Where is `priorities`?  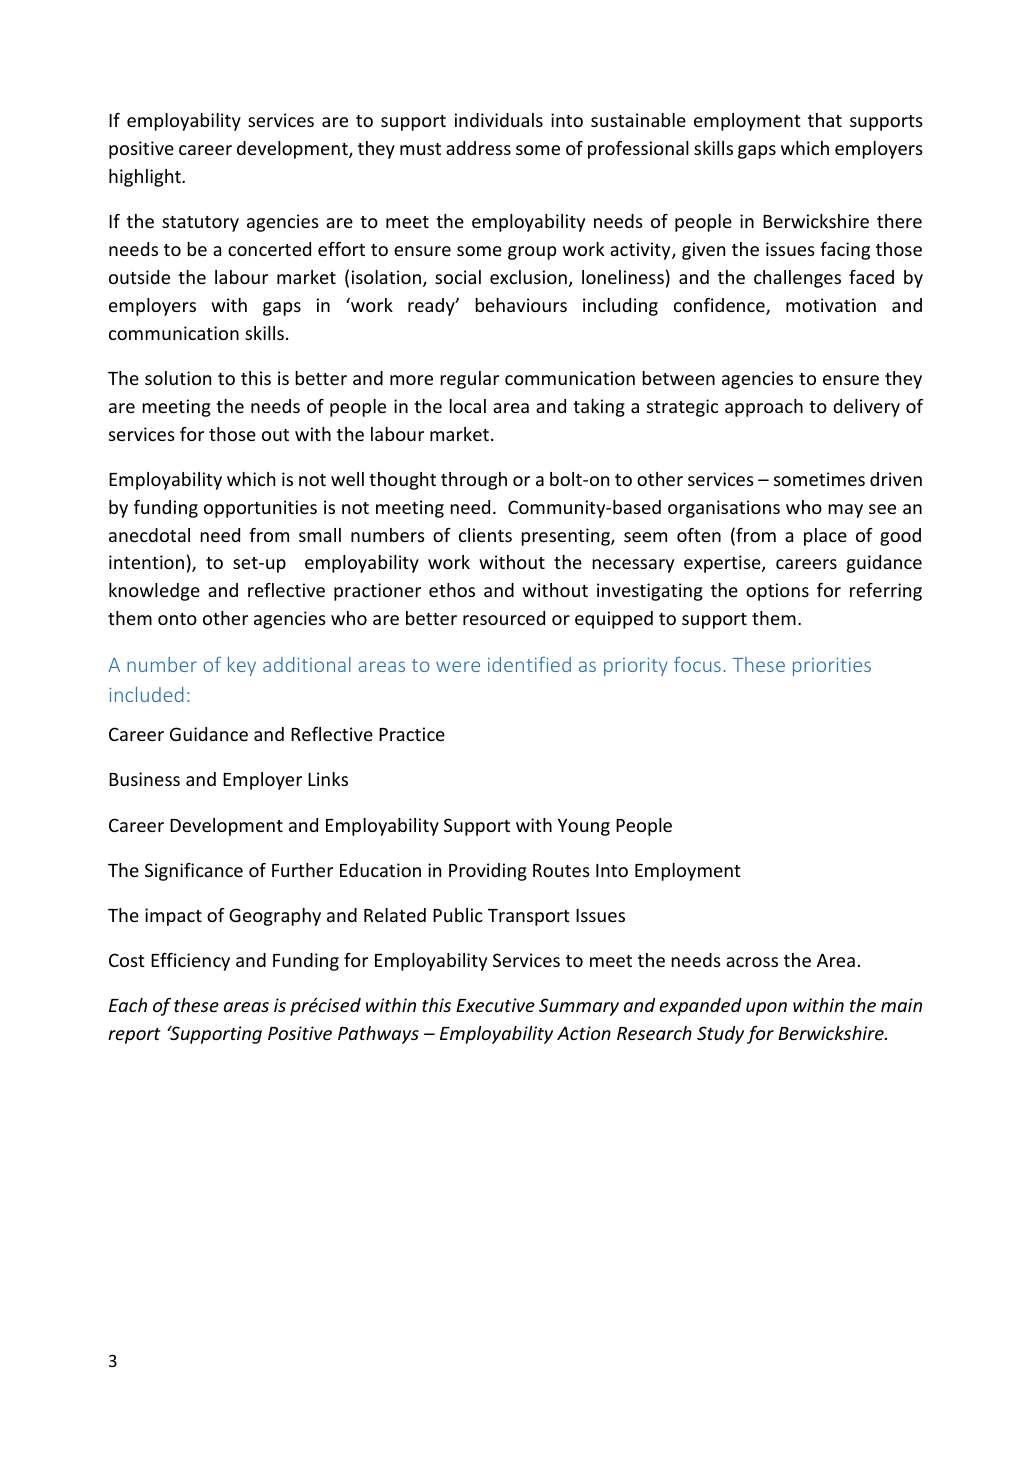 priorities is located at coordinates (832, 667).
